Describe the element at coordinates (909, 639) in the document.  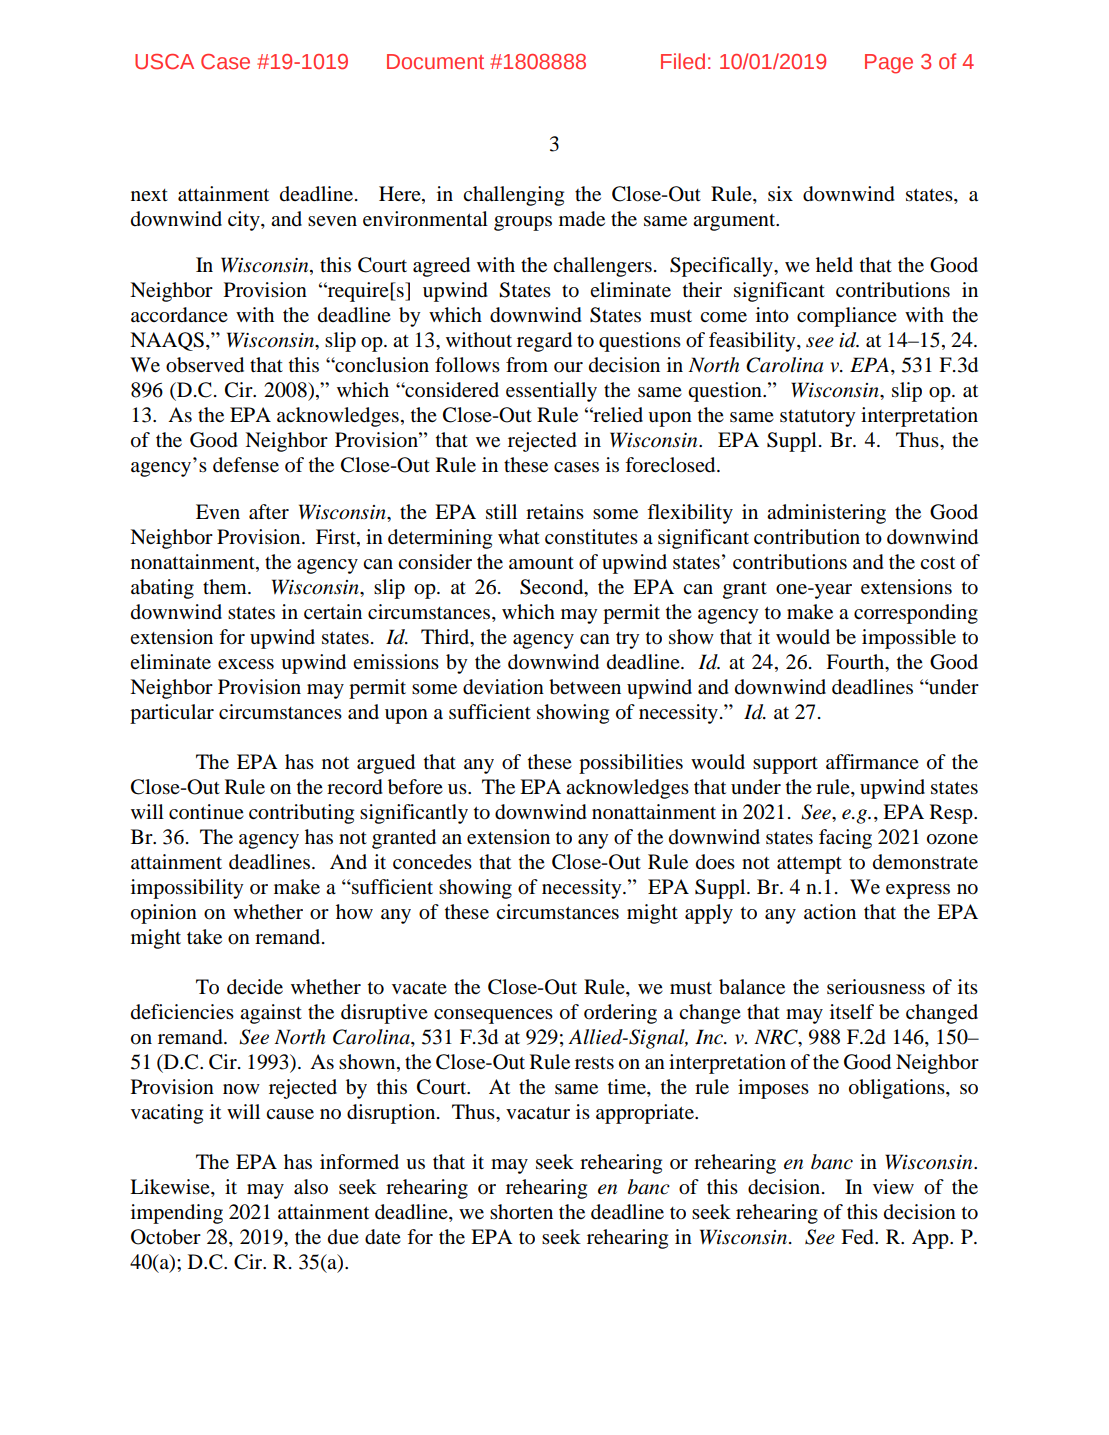
I see `impossible` at that location.
